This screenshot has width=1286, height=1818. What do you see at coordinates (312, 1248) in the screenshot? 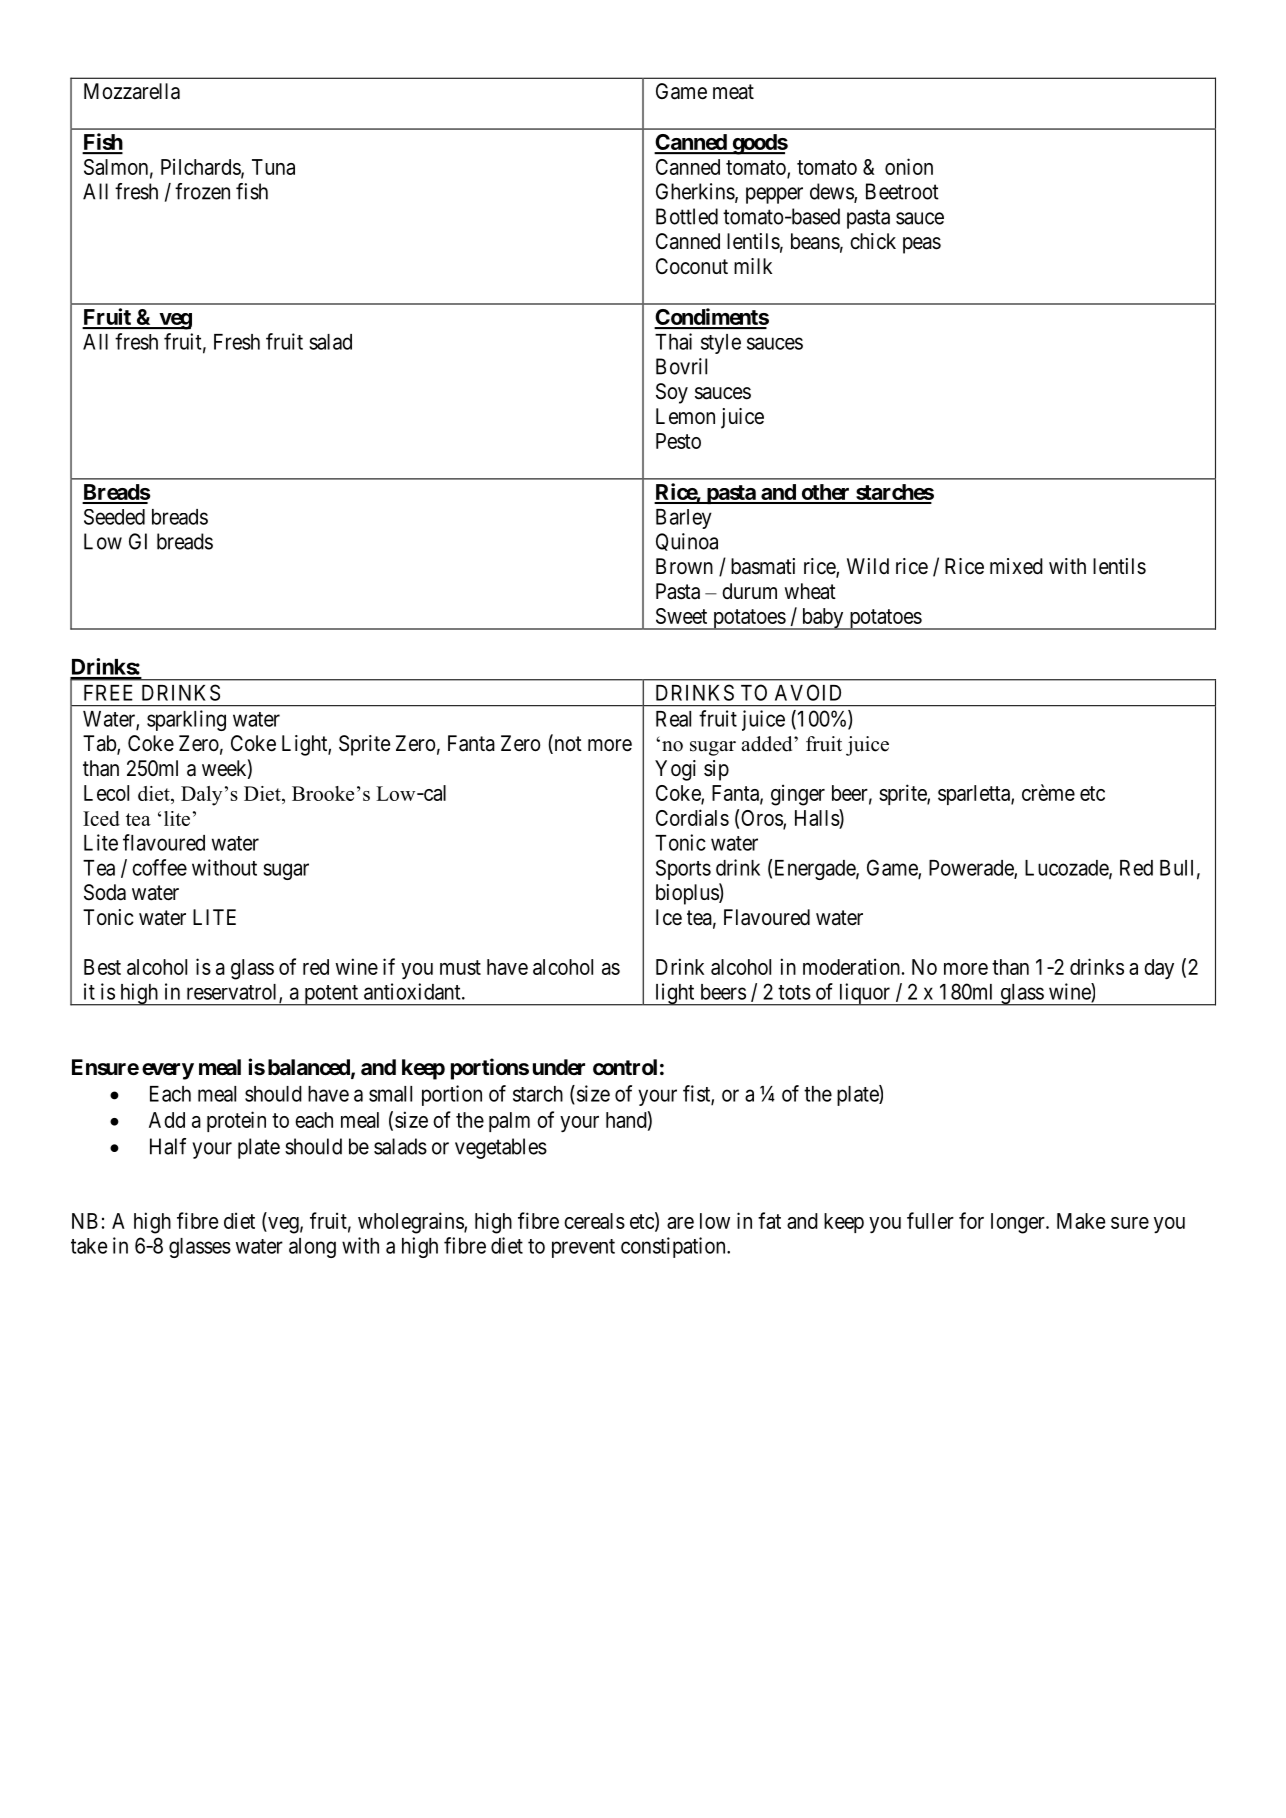
I see `along` at bounding box center [312, 1248].
